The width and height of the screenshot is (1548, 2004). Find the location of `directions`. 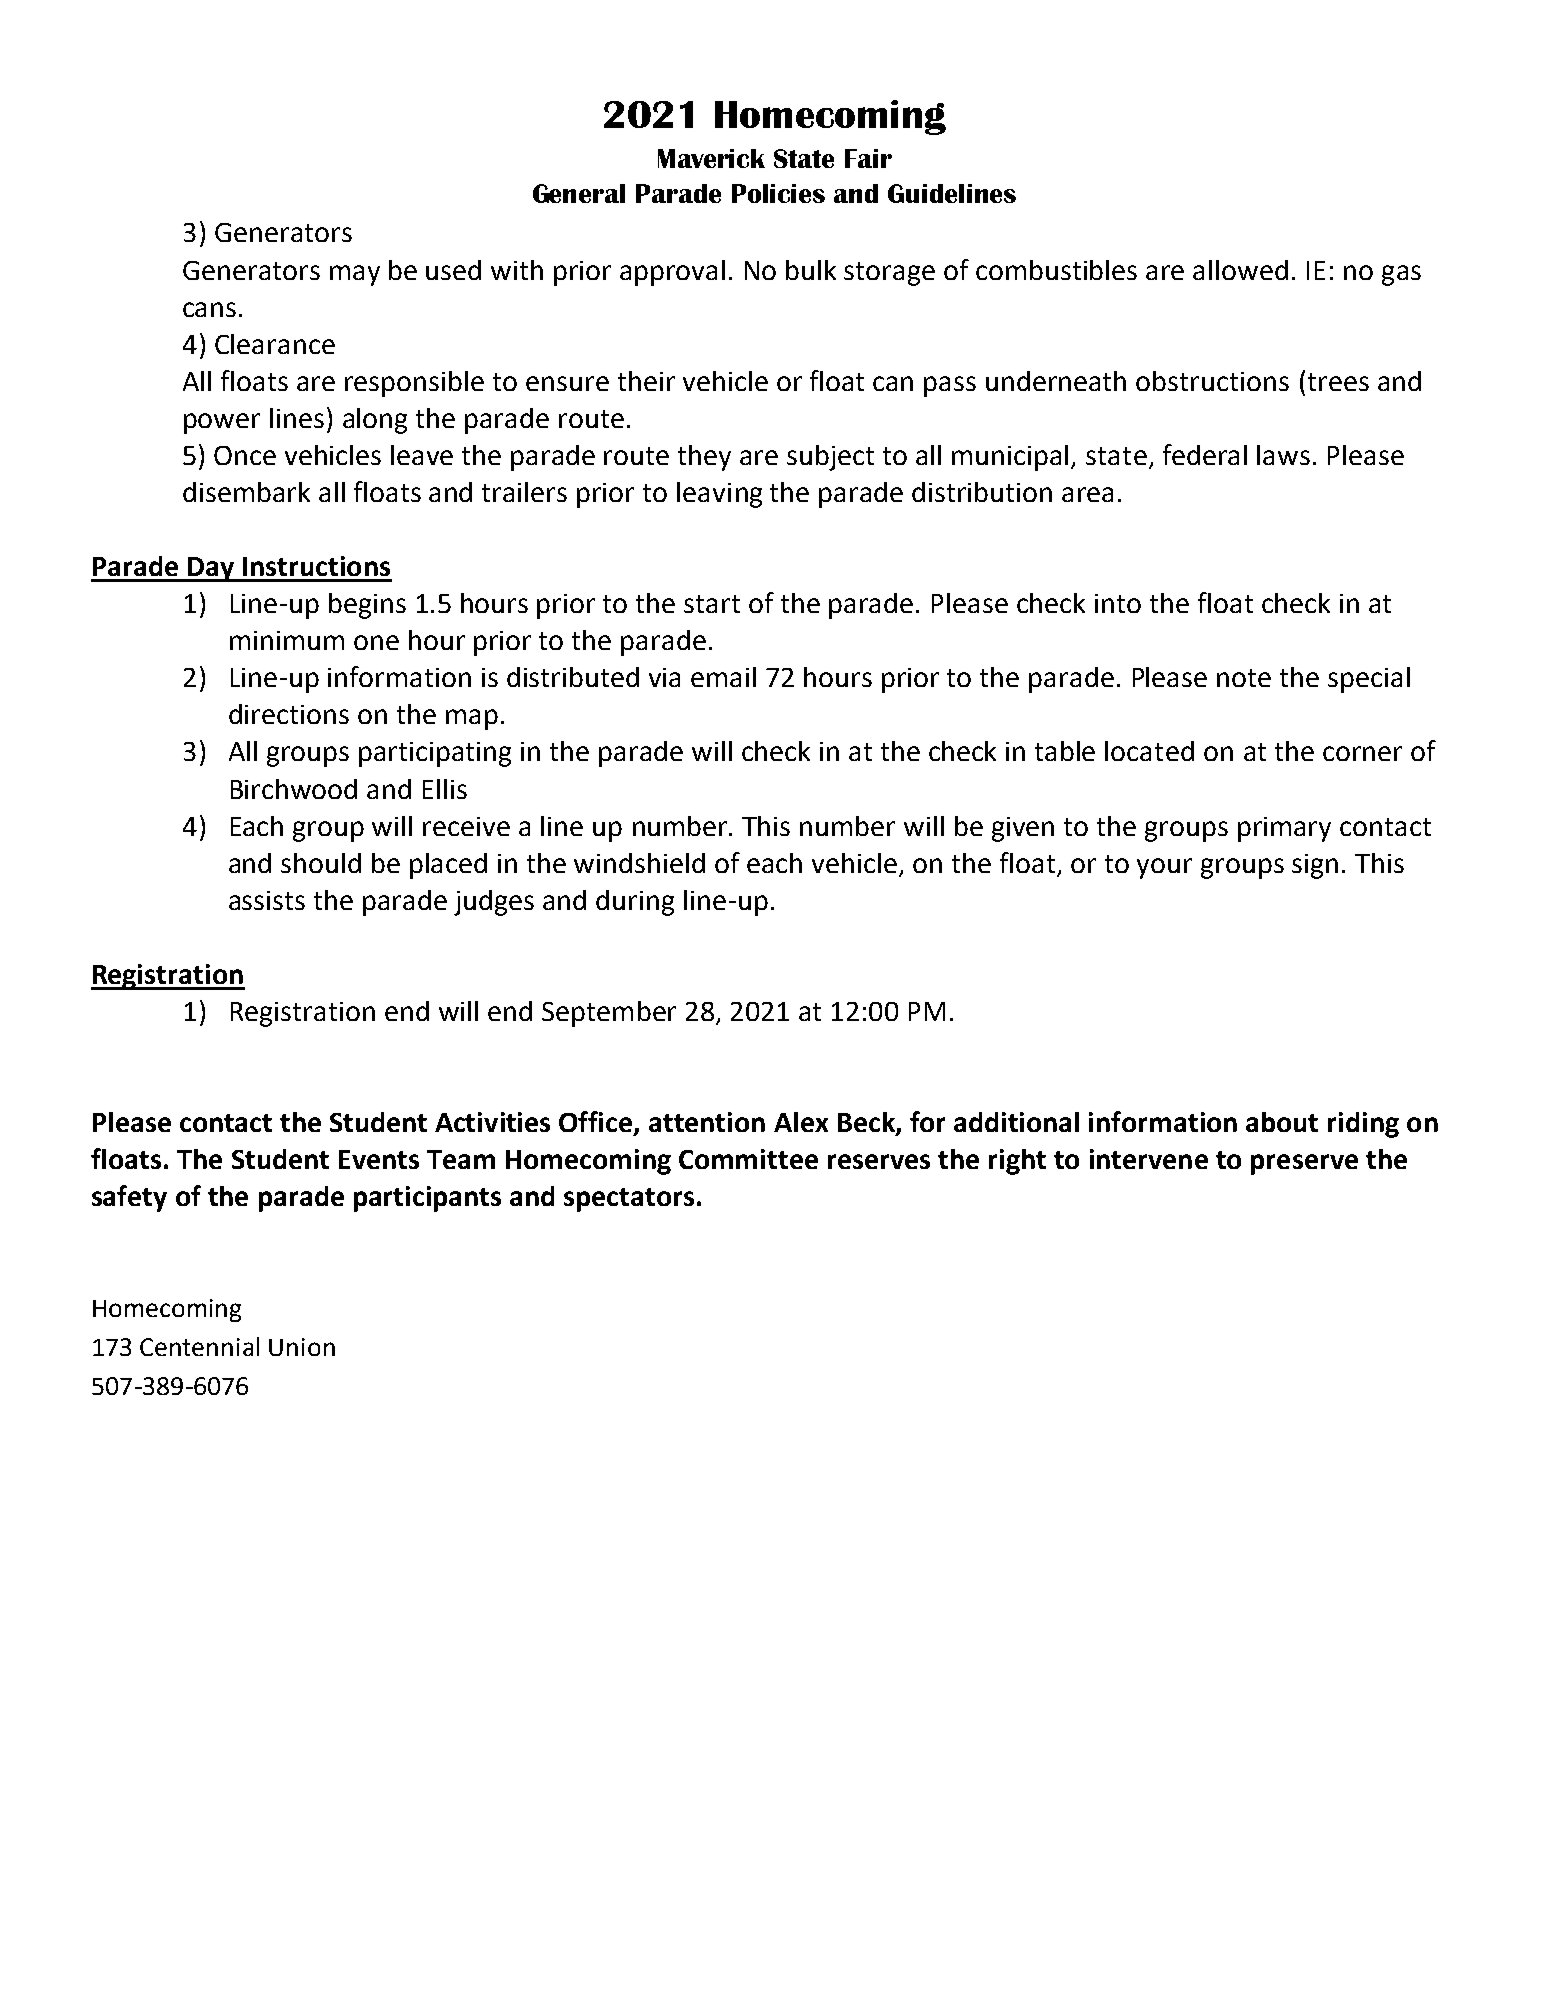

directions is located at coordinates (289, 714).
